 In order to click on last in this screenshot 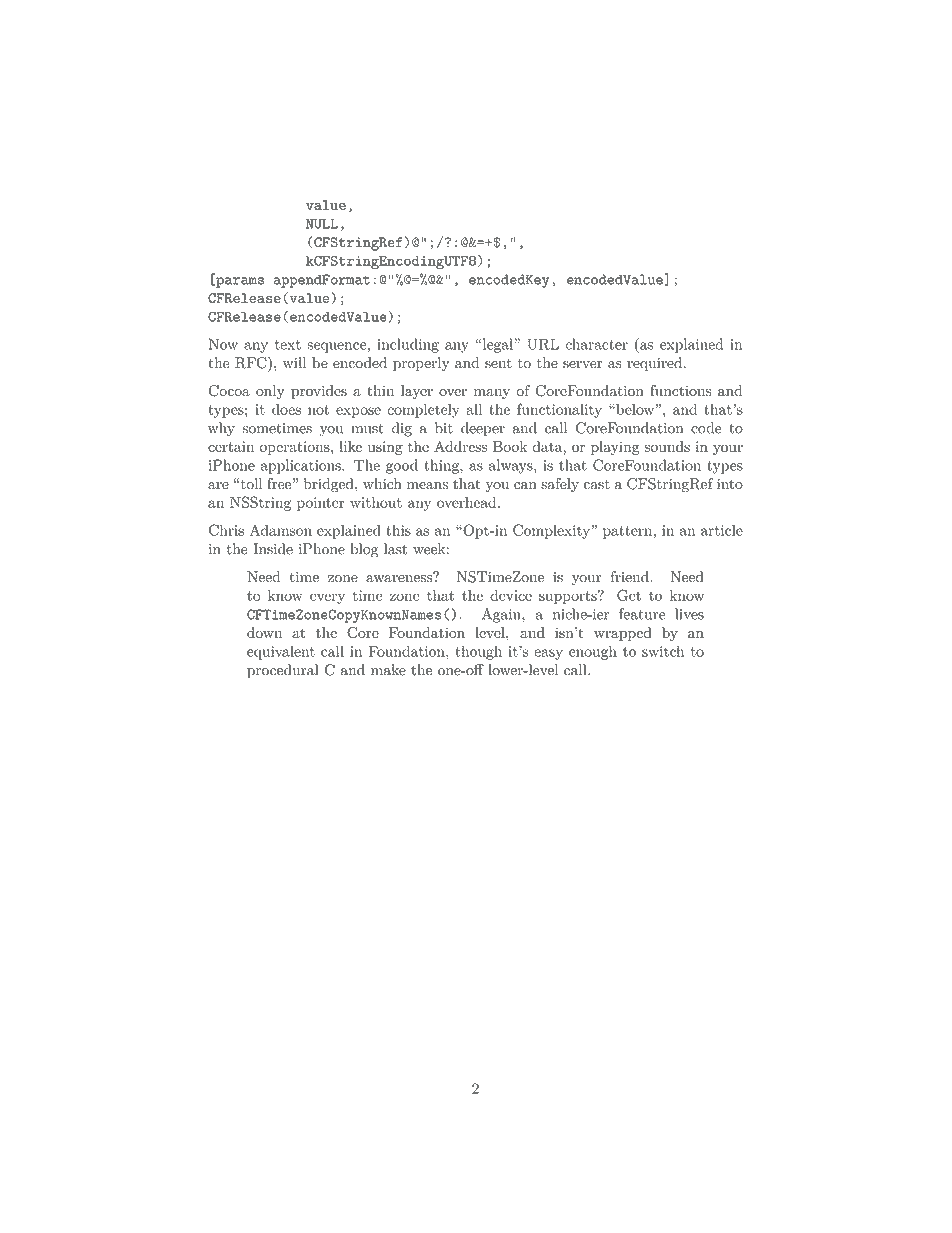, I will do `click(395, 549)`.
